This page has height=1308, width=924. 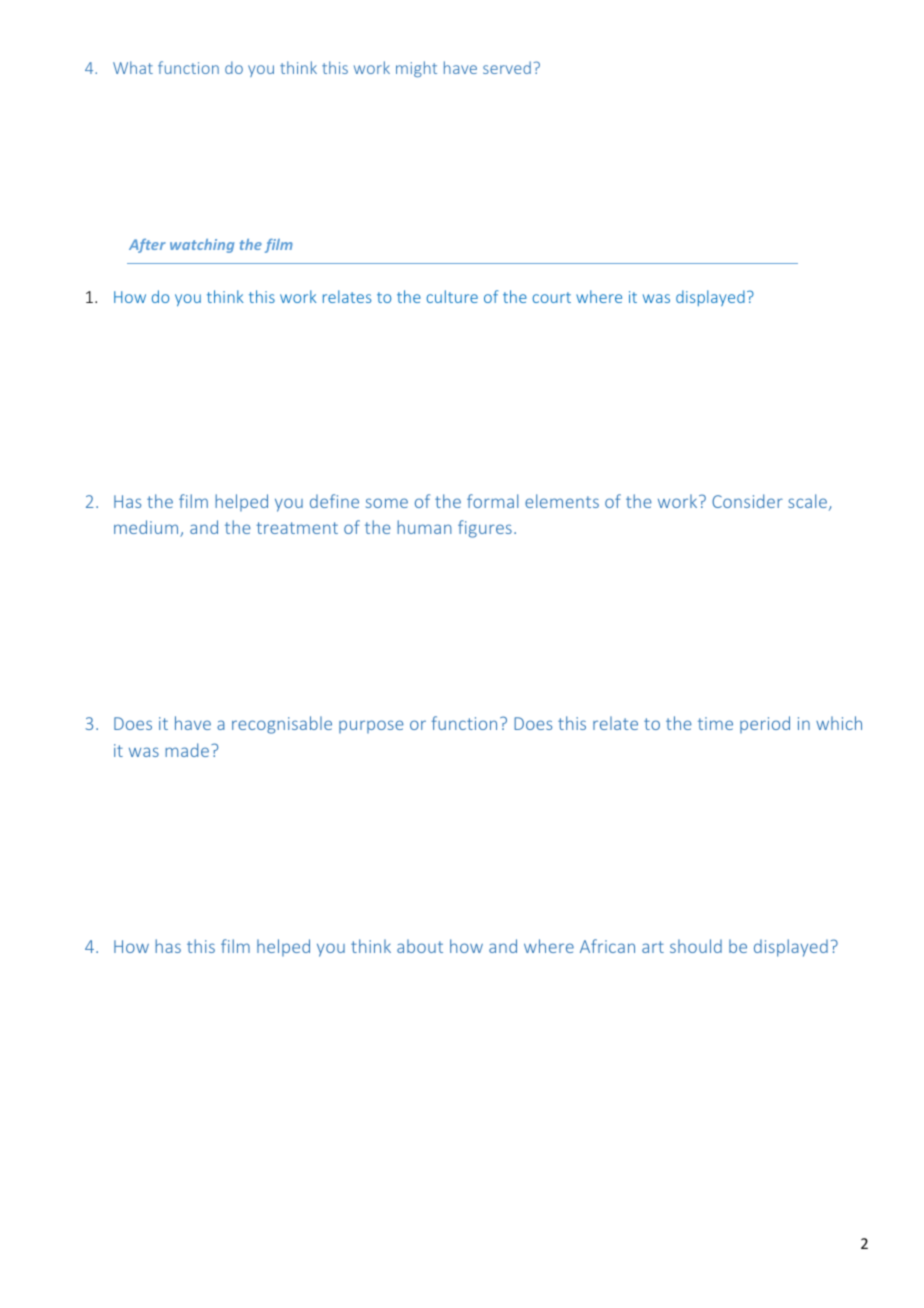 What do you see at coordinates (416, 69) in the page?
I see `might` at bounding box center [416, 69].
